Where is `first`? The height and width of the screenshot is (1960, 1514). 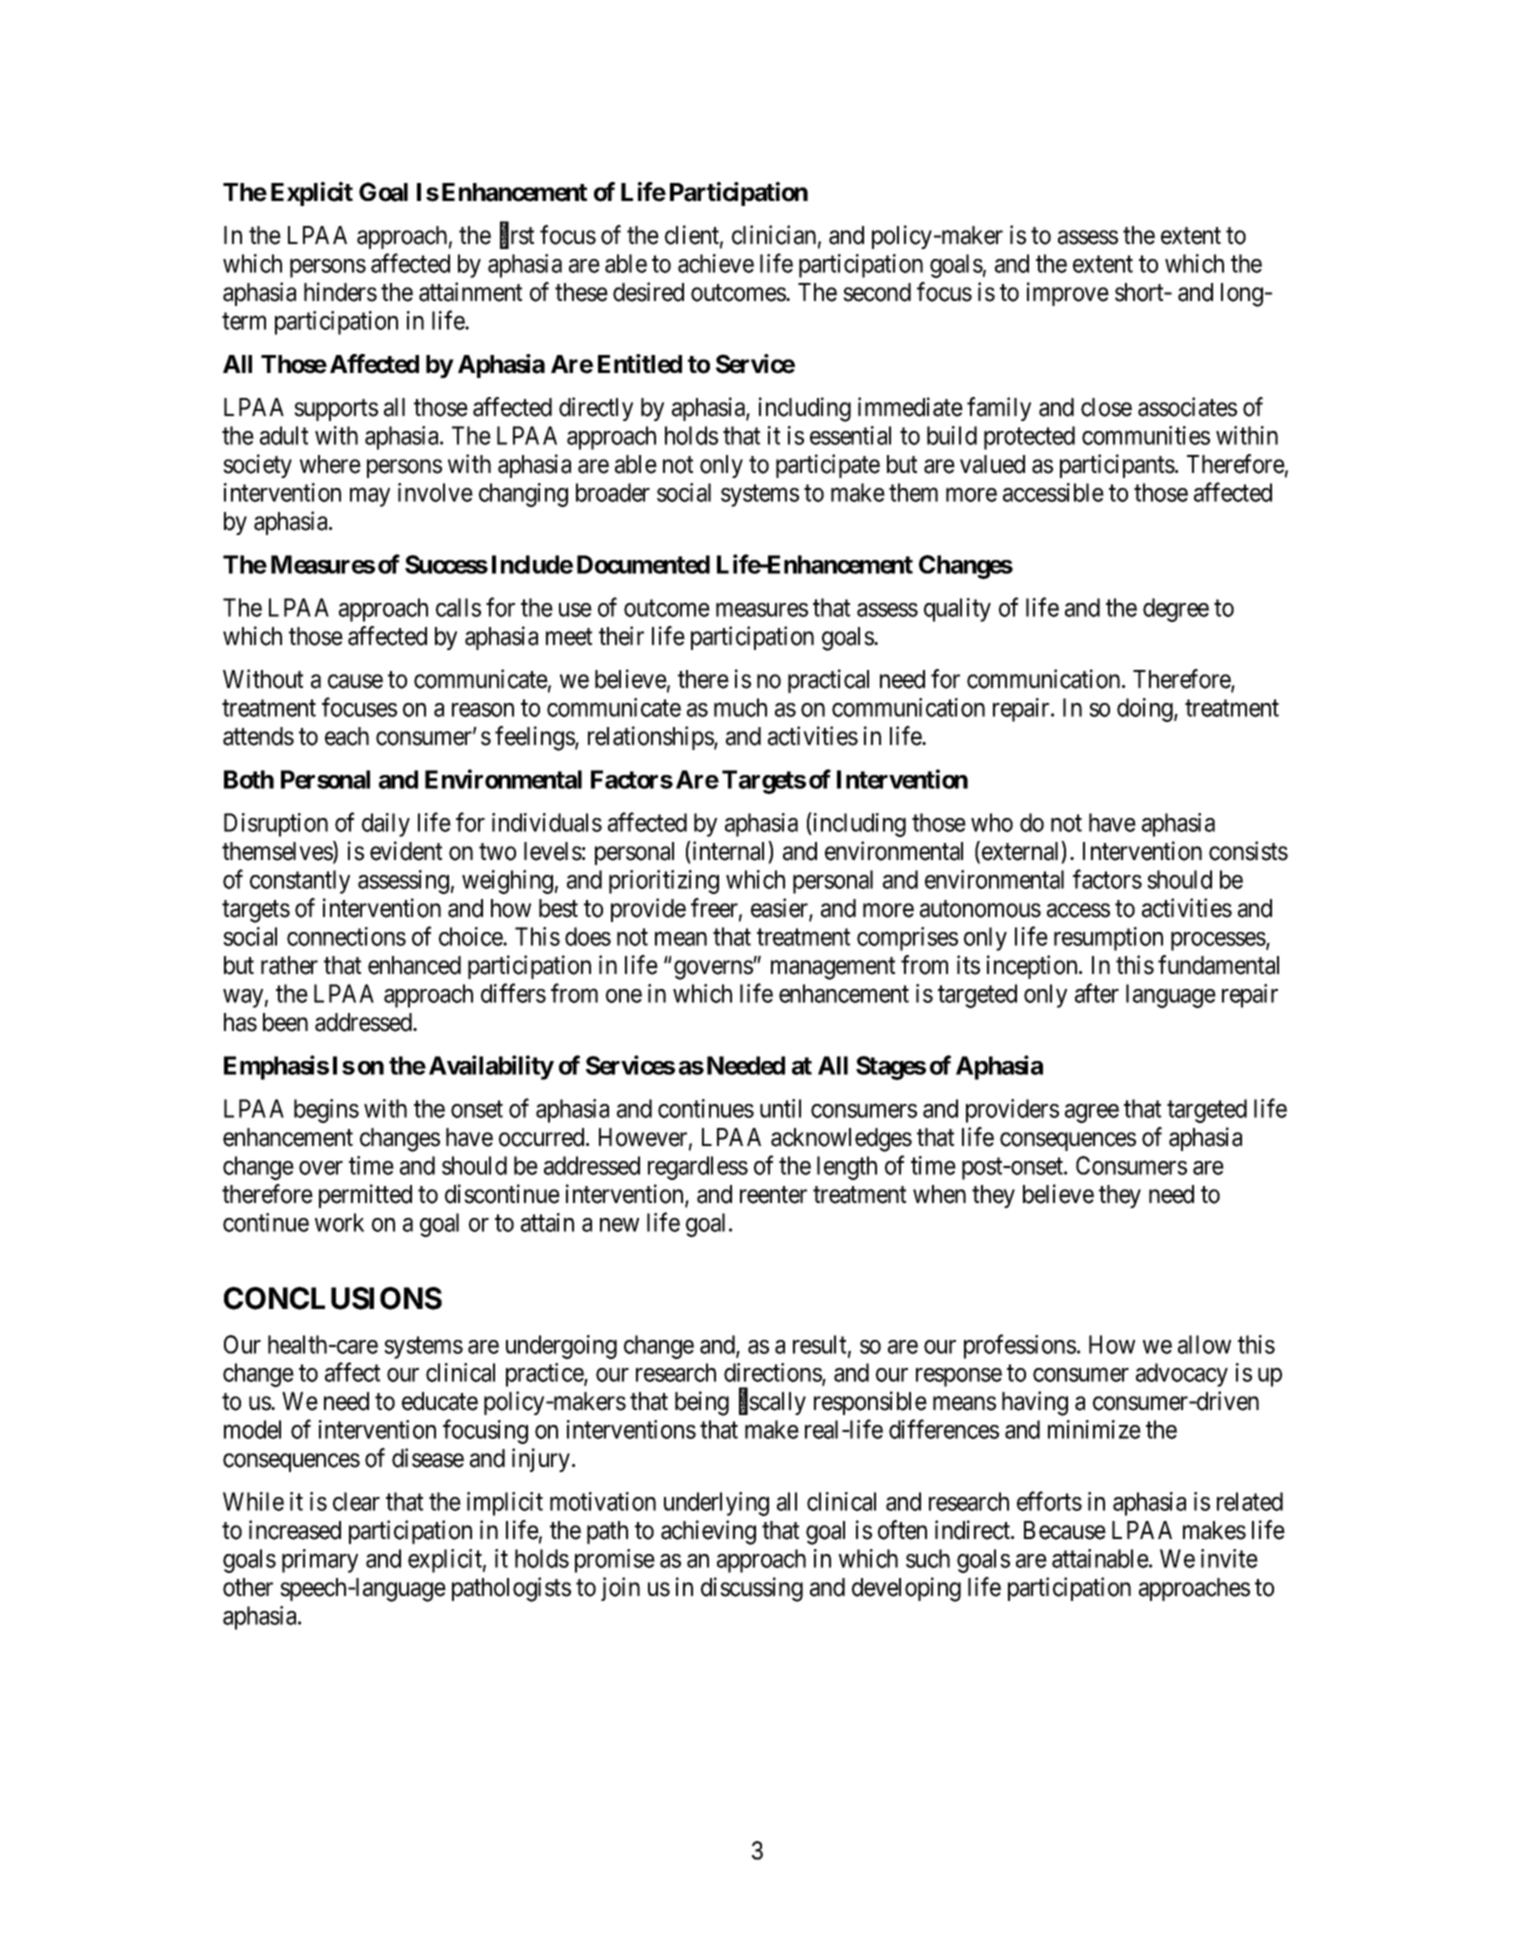 first is located at coordinates (517, 236).
